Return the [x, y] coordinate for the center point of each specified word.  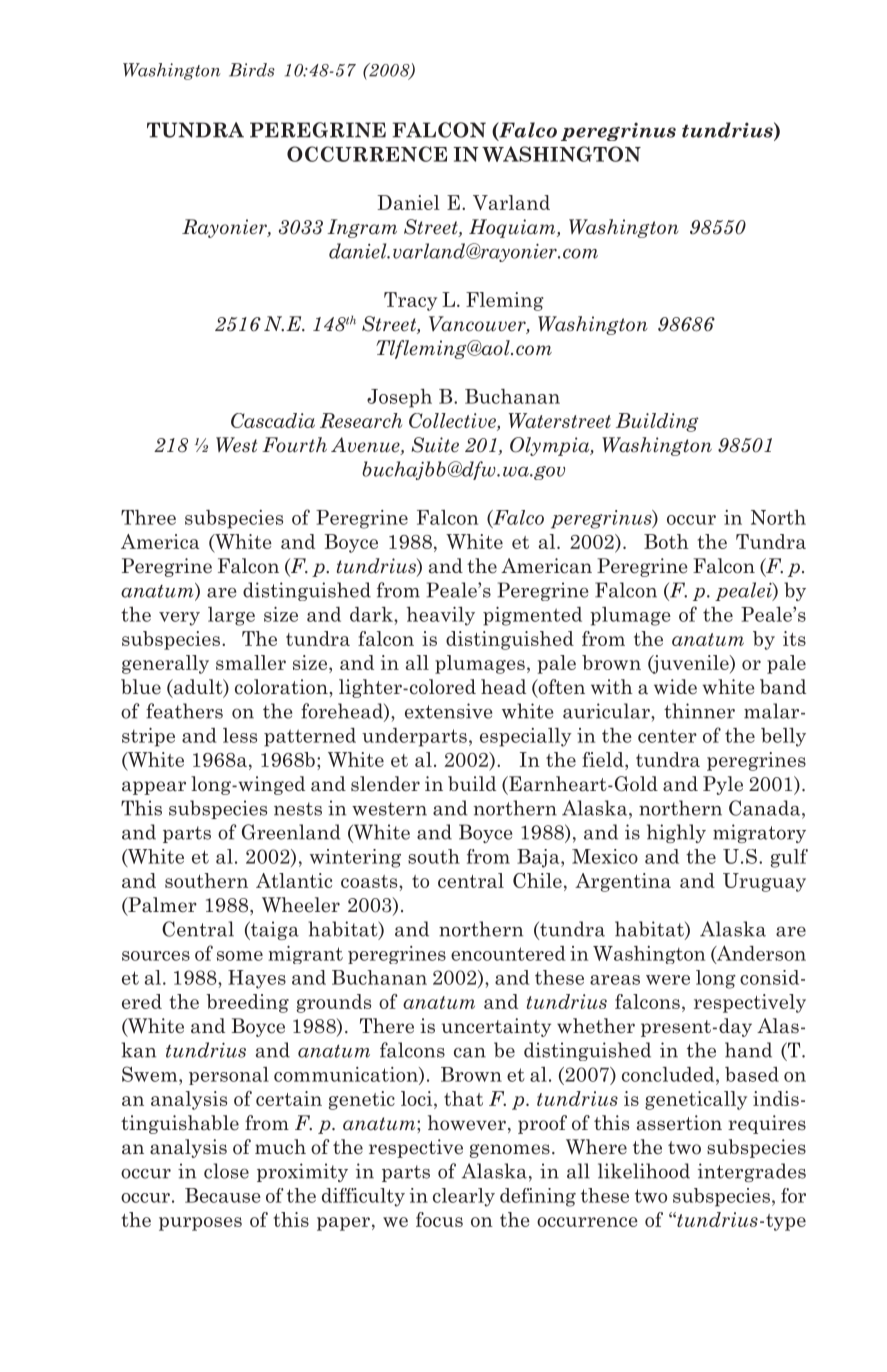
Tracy [410, 301]
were [668, 980]
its [794, 638]
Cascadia [273, 420]
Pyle [723, 785]
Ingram [362, 228]
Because [223, 1195]
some [240, 956]
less [240, 735]
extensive [448, 711]
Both [666, 541]
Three [148, 517]
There [387, 1026]
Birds [252, 70]
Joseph [399, 398]
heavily [440, 616]
